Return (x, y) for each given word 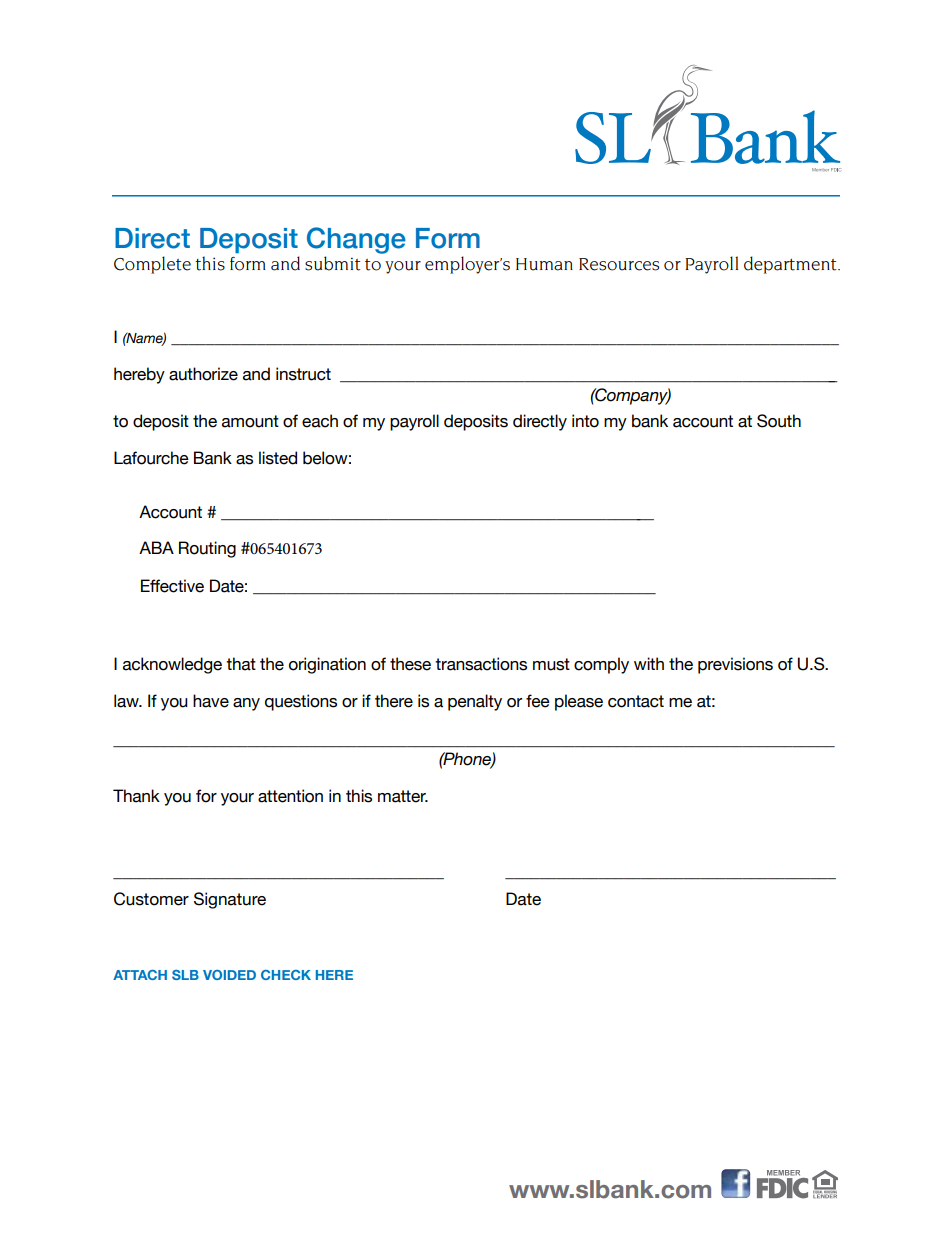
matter (403, 796)
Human (544, 264)
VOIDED (229, 975)
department (791, 265)
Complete (152, 265)
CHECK (286, 975)
